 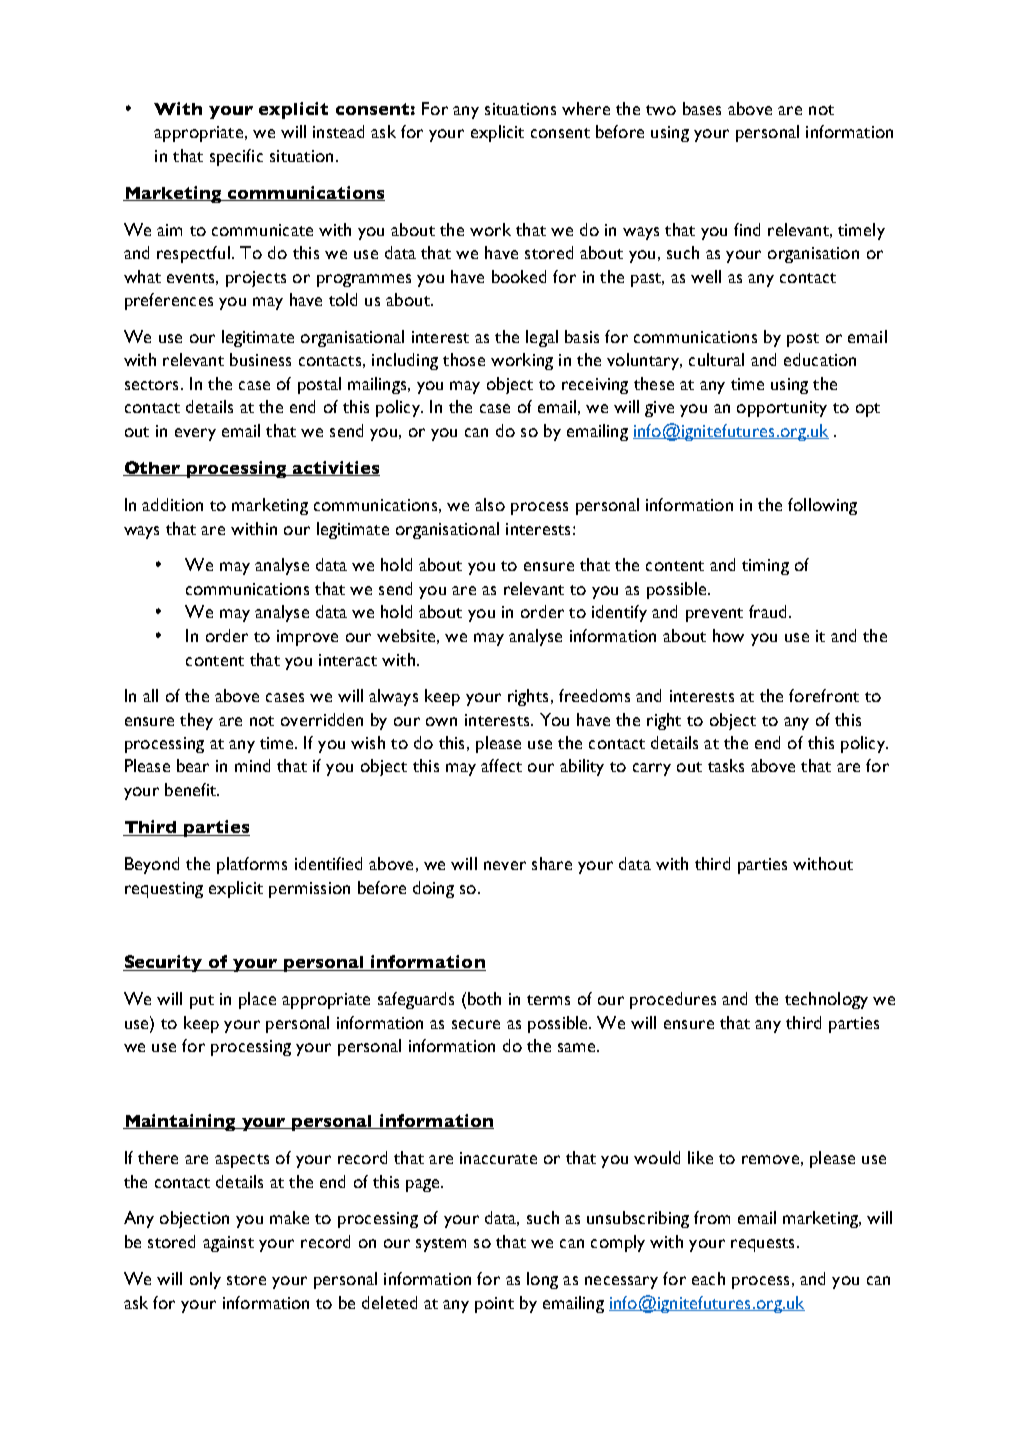 What do you see at coordinates (236, 157) in the image?
I see `specific` at bounding box center [236, 157].
